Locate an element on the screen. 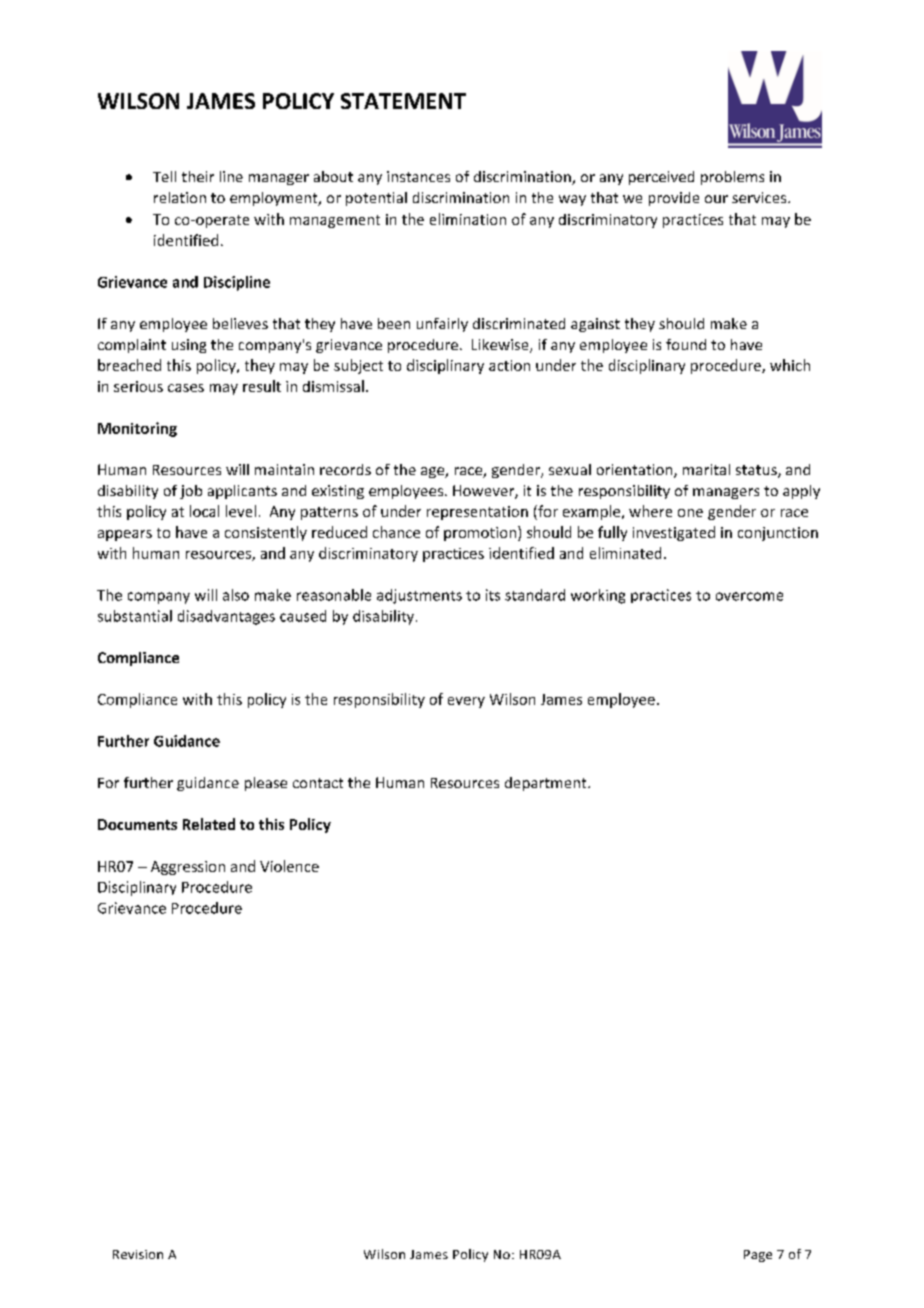 This screenshot has height=1308, width=924. Revision is located at coordinates (138, 1254).
